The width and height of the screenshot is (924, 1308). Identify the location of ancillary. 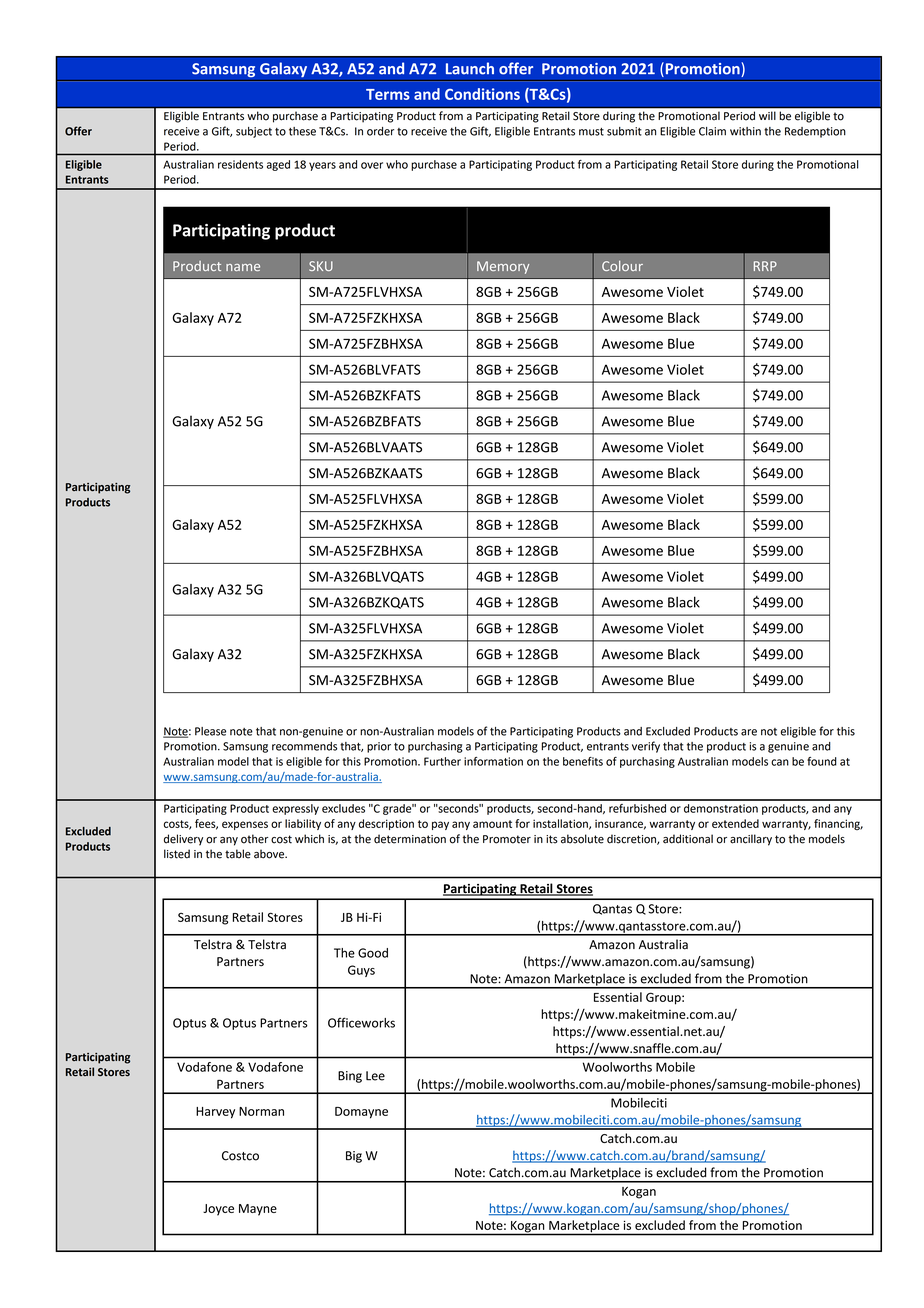
(751, 840).
